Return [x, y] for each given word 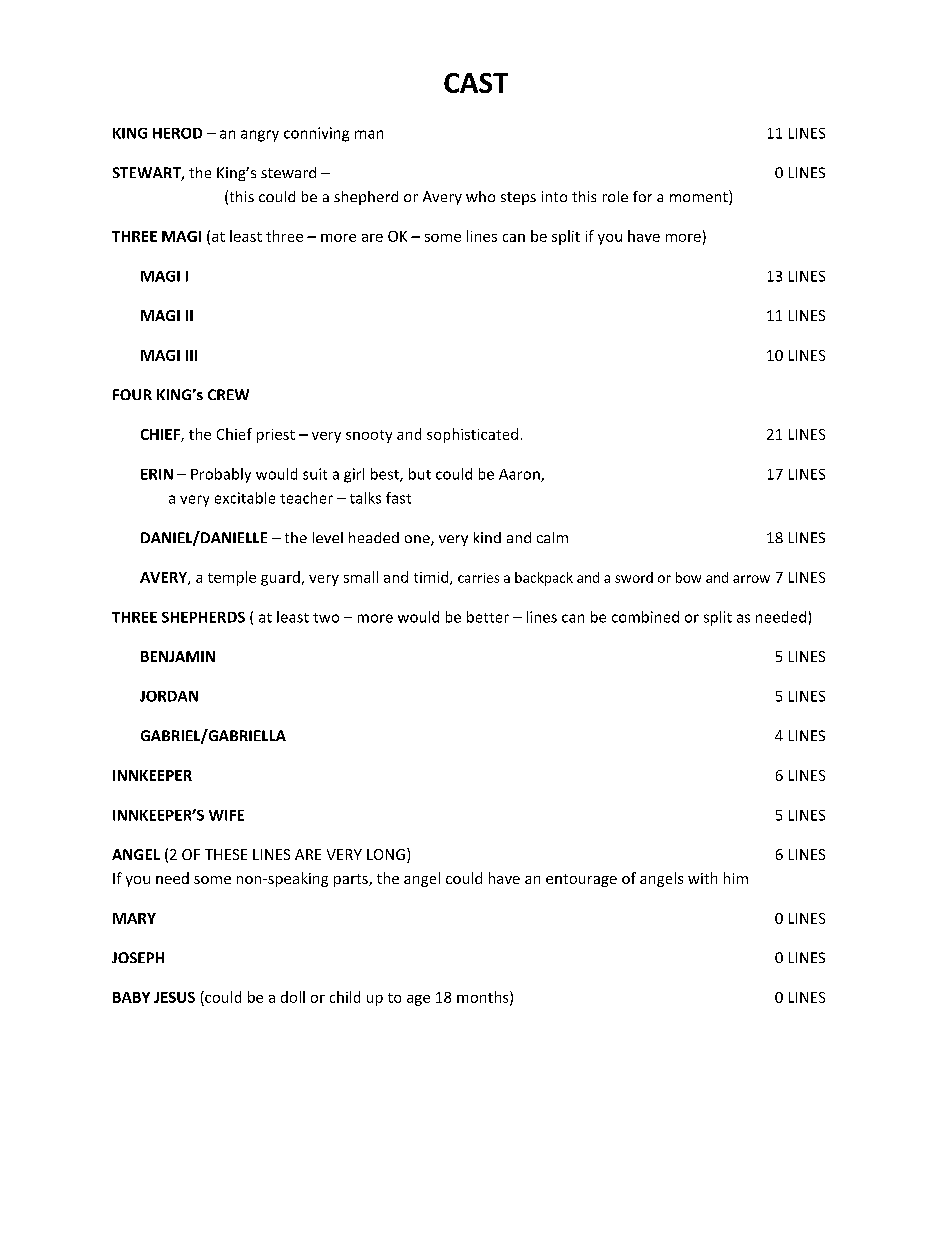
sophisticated [472, 435]
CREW [228, 394]
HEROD [177, 133]
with [702, 878]
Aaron [520, 475]
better [488, 617]
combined [645, 617]
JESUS [174, 997]
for [642, 196]
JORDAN [169, 696]
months [484, 998]
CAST [476, 83]
